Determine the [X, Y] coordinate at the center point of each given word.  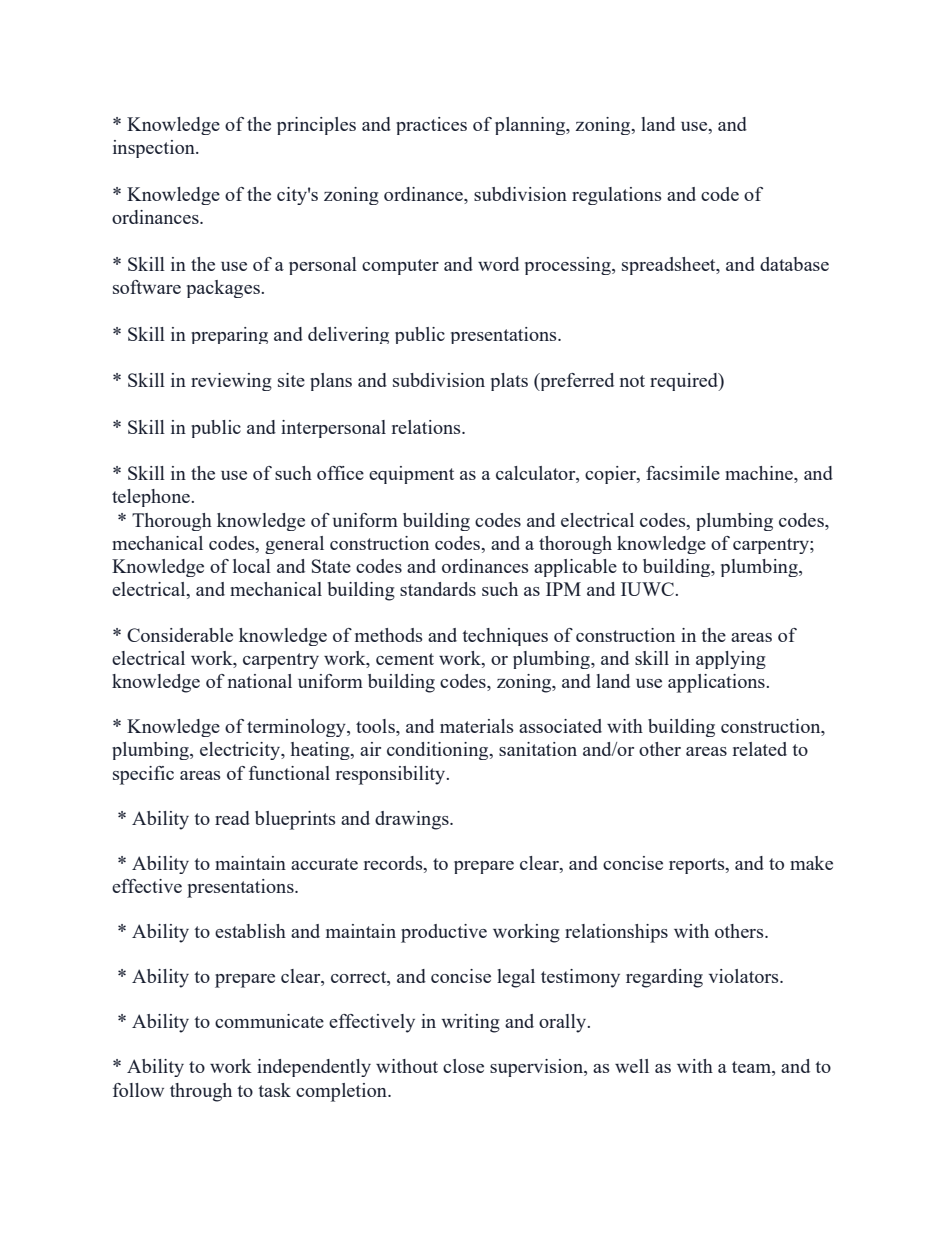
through [201, 1092]
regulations [617, 196]
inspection [155, 149]
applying [731, 660]
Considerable [180, 635]
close [463, 1066]
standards [438, 589]
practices [431, 126]
